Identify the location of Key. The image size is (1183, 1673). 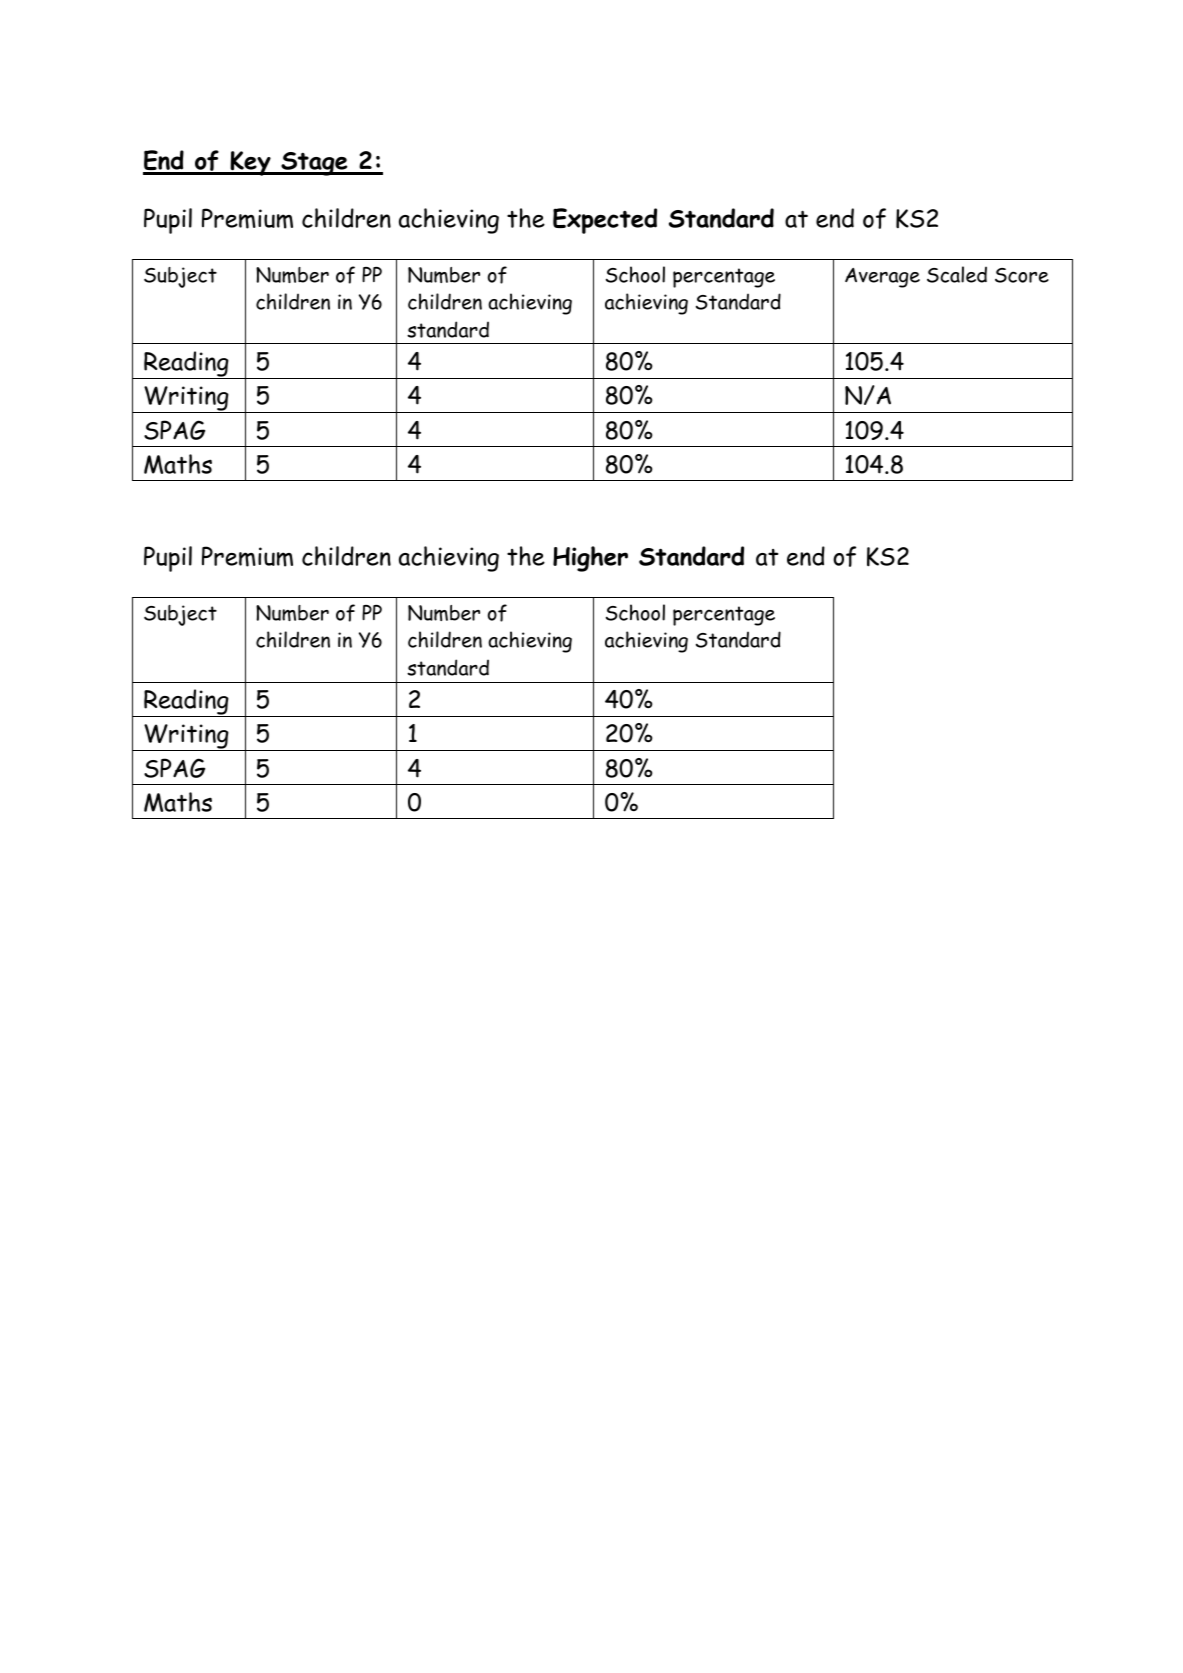
(250, 163).
